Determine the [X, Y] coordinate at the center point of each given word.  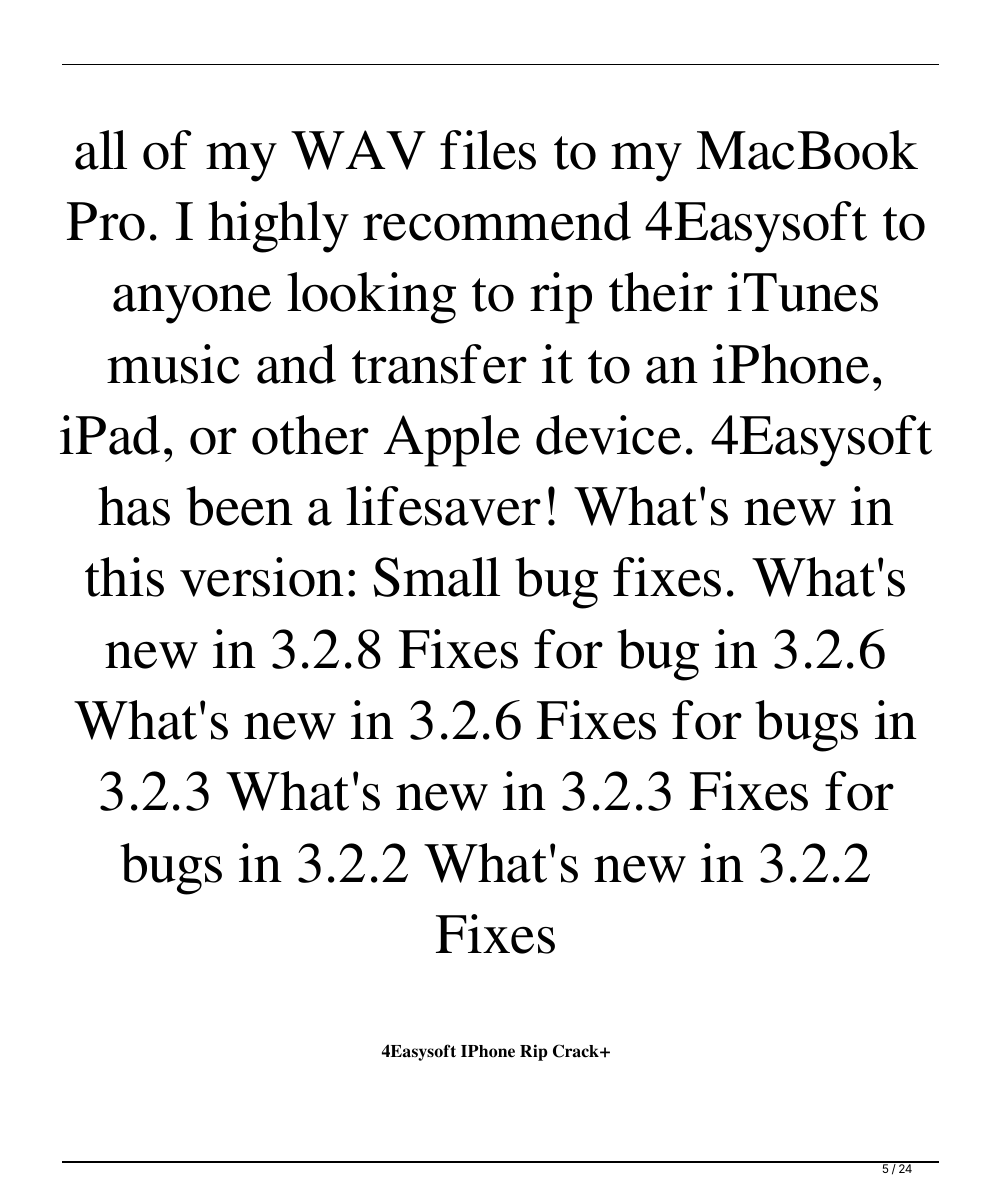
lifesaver [443, 506]
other [310, 435]
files [488, 150]
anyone [192, 304]
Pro [106, 221]
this [124, 577]
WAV [358, 150]
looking [371, 298]
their [661, 292]
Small [437, 577]
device [608, 435]
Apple [452, 441]
